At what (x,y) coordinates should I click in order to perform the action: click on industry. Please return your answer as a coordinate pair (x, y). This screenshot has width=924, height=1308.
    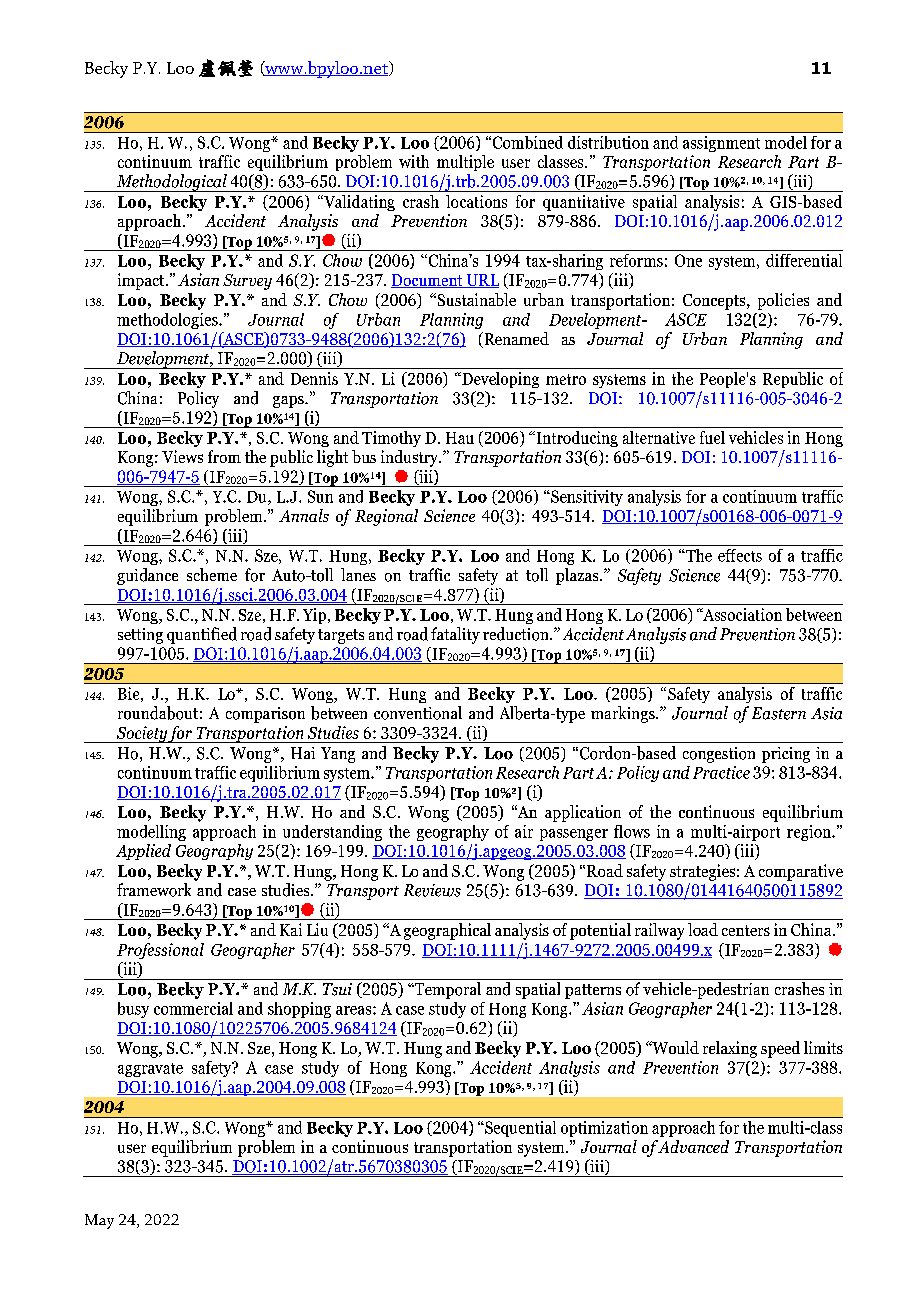
    Looking at the image, I should click on (410, 458).
